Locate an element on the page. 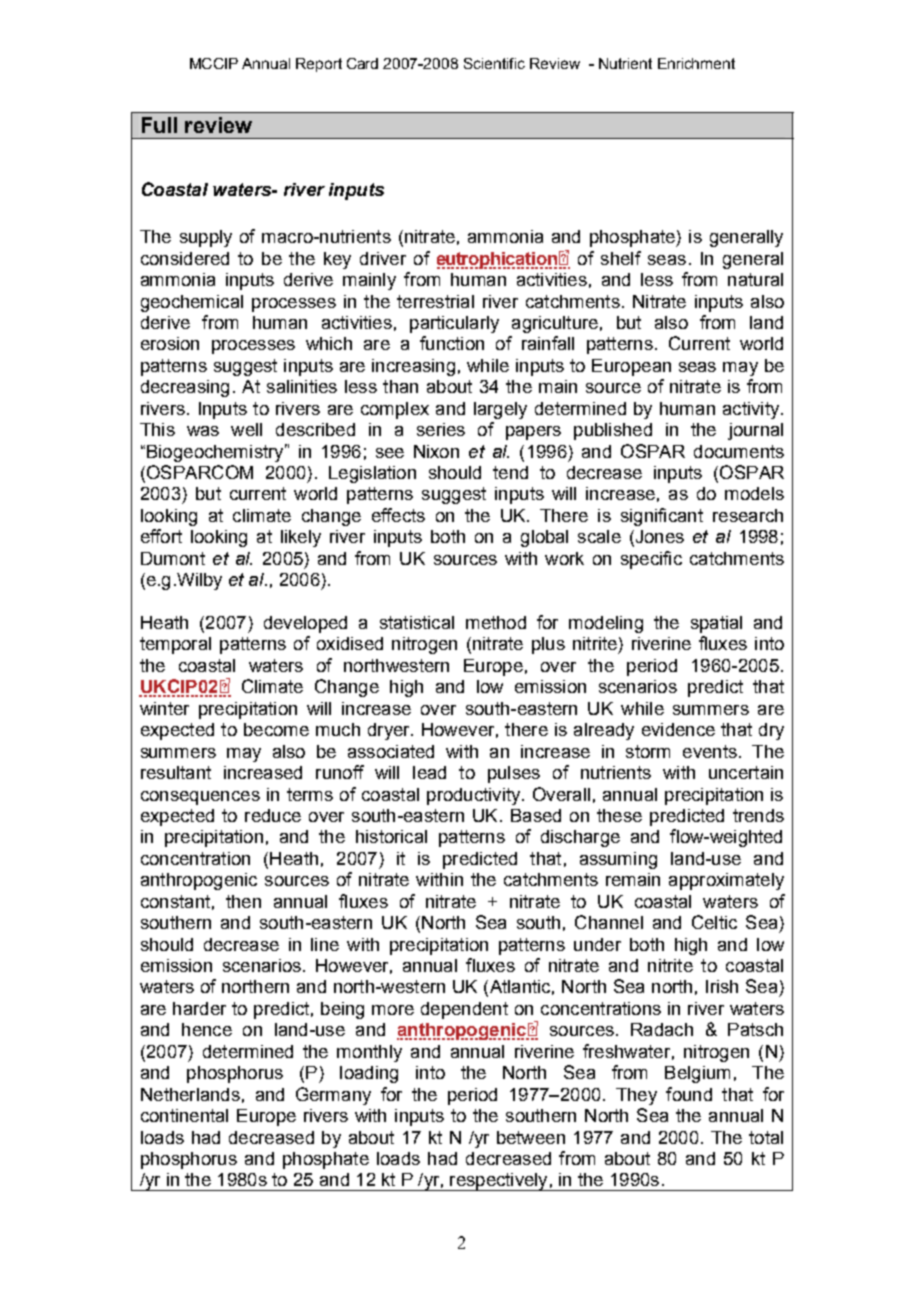  documents is located at coordinates (739, 451).
